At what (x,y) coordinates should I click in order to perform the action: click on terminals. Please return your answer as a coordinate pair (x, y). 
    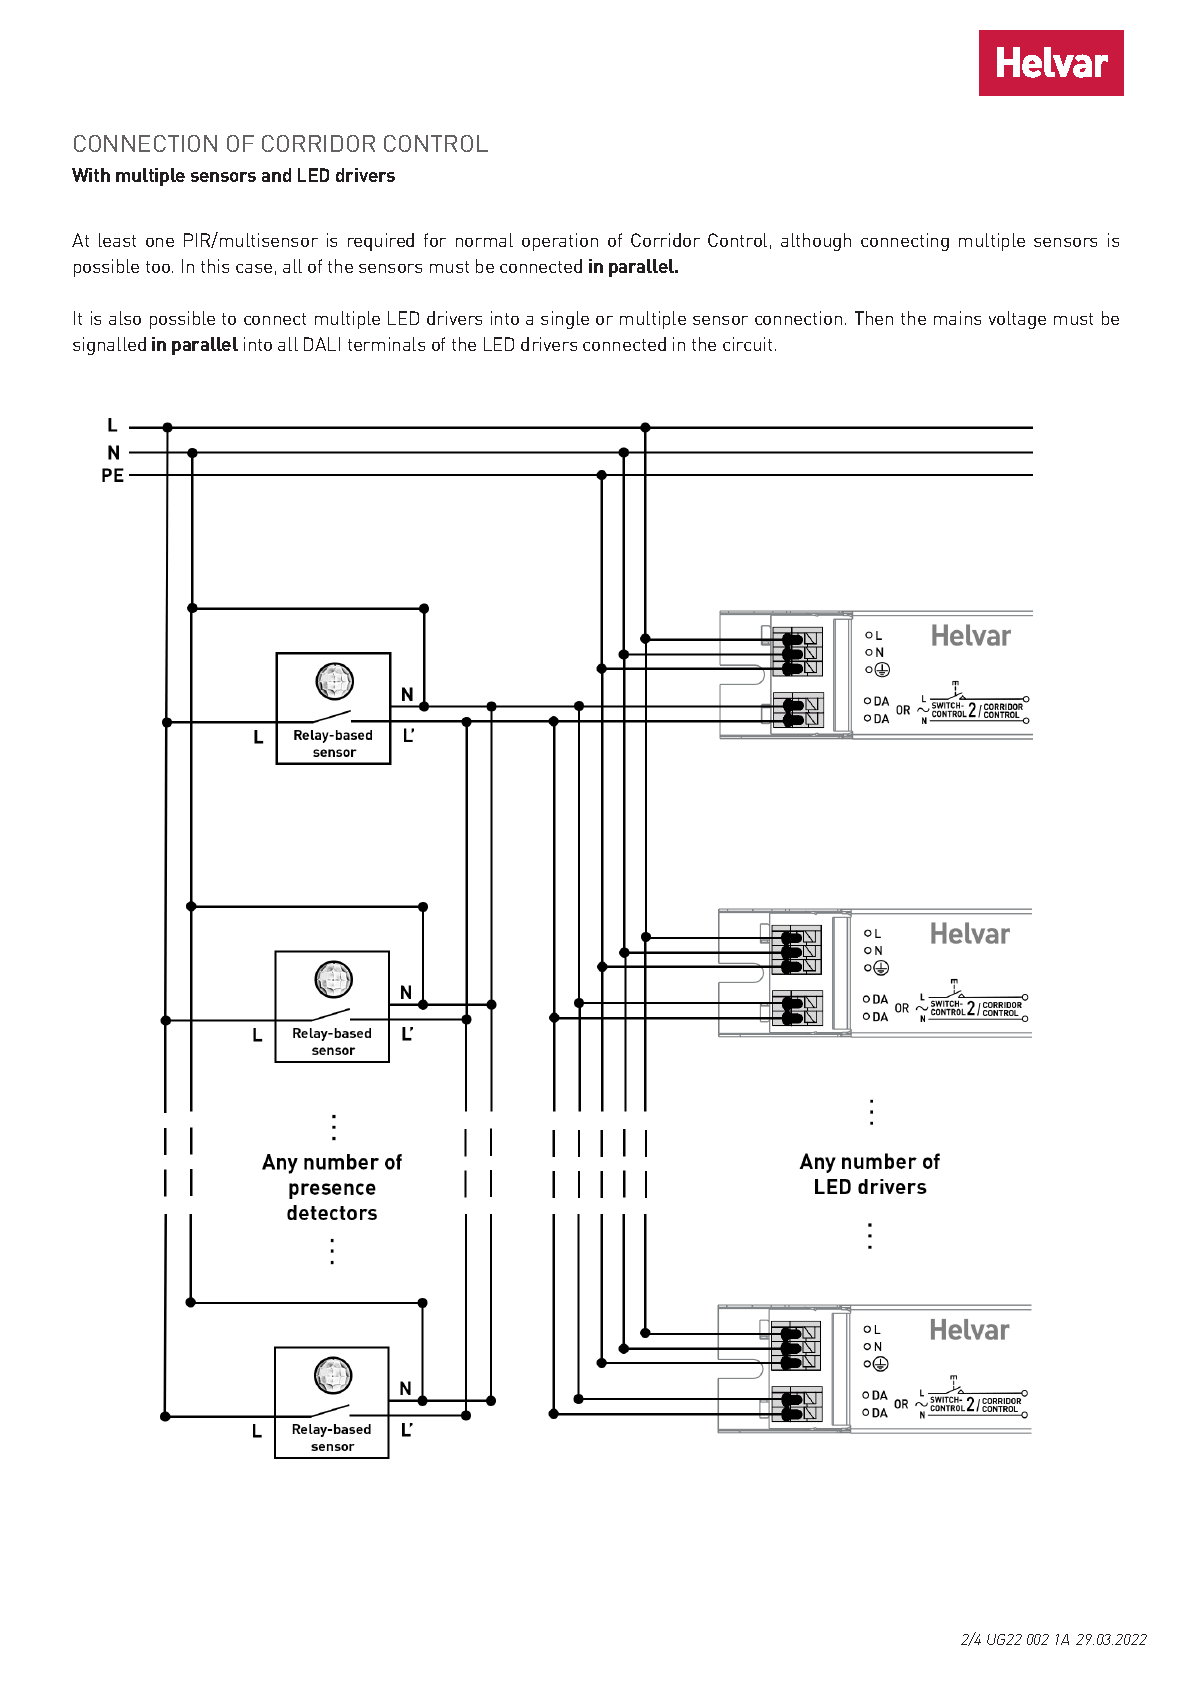
    Looking at the image, I should click on (386, 344).
